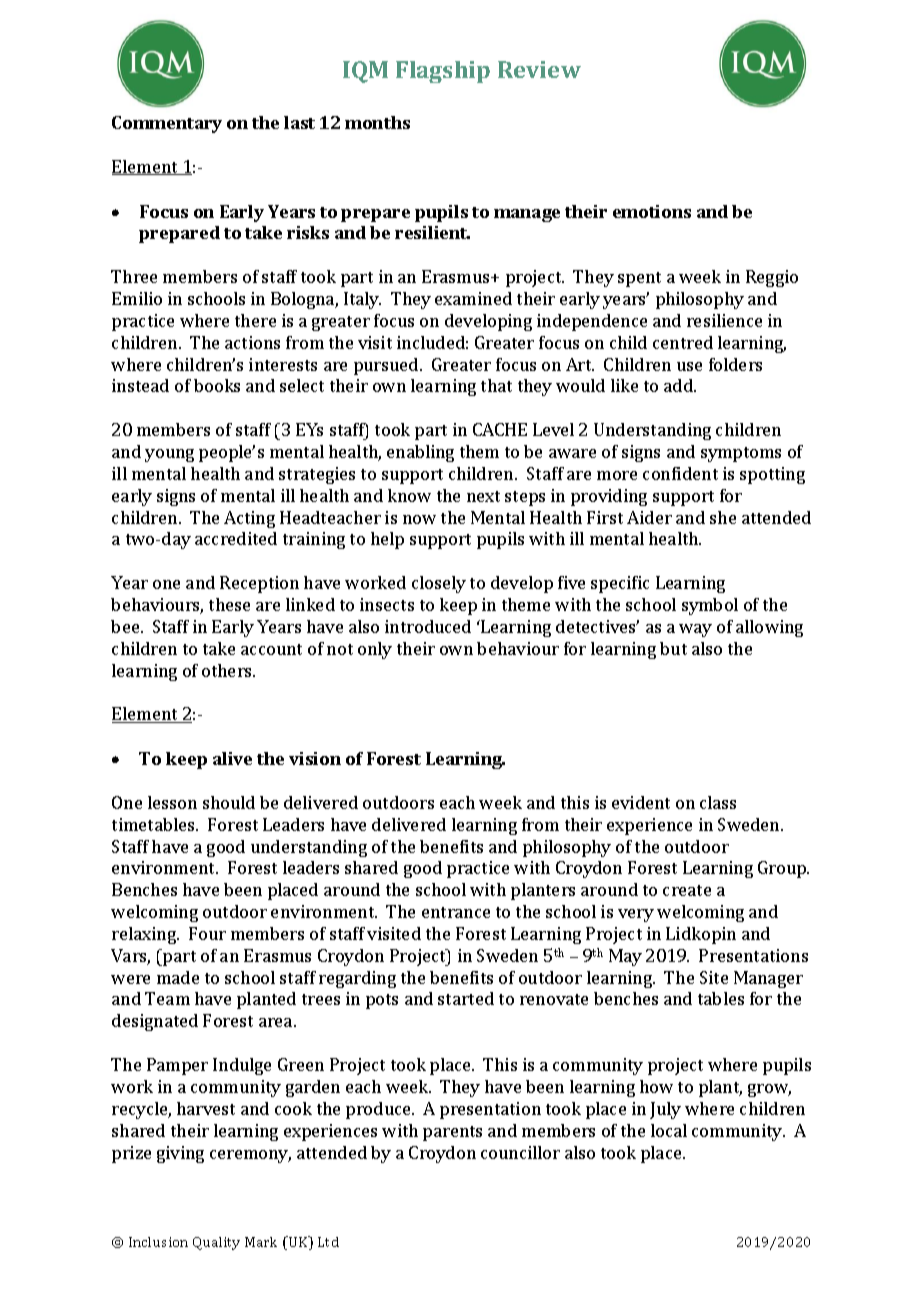  Describe the element at coordinates (228, 670) in the document. I see `others` at that location.
